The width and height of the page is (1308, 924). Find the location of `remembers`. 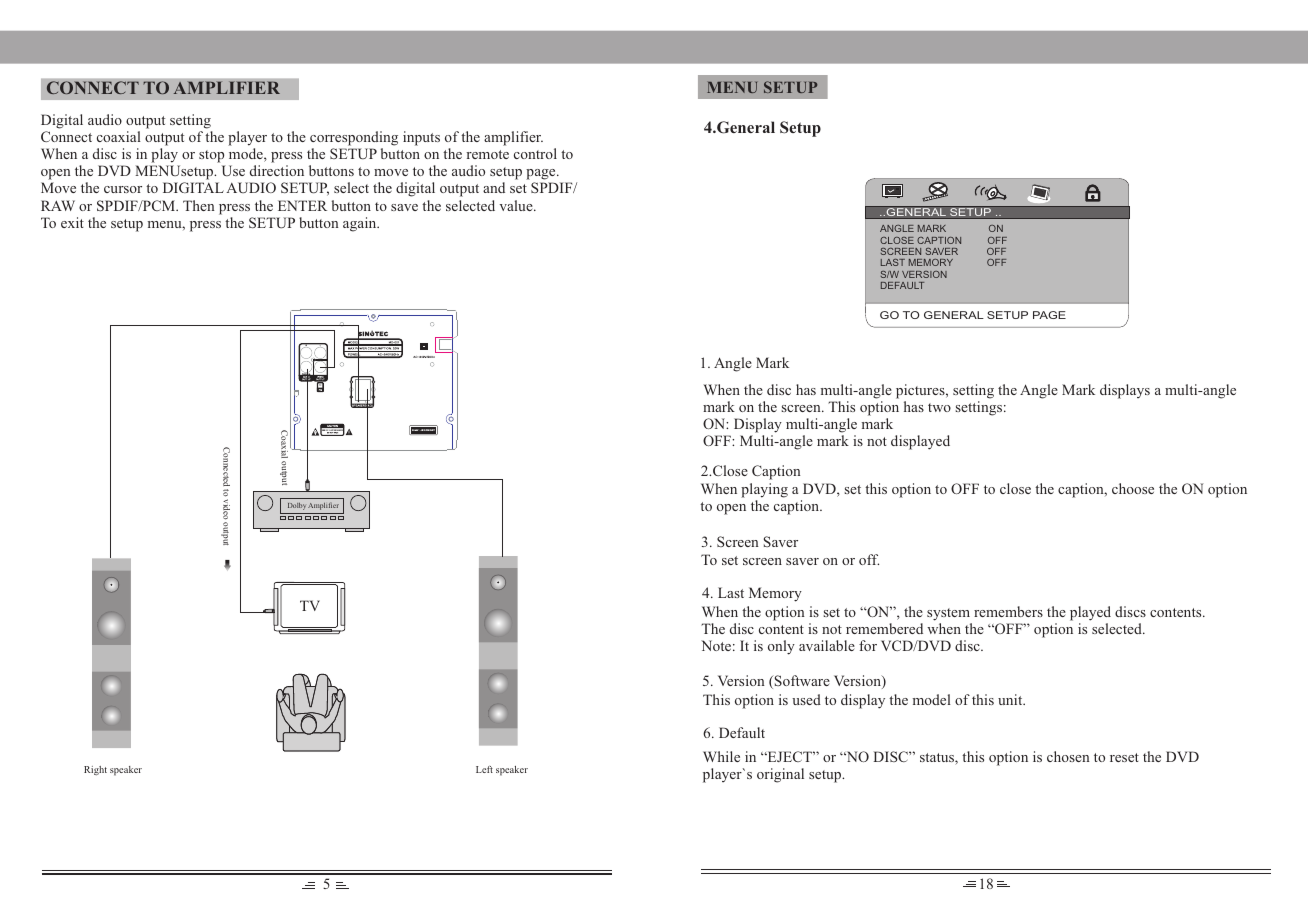

remembers is located at coordinates (1008, 611).
